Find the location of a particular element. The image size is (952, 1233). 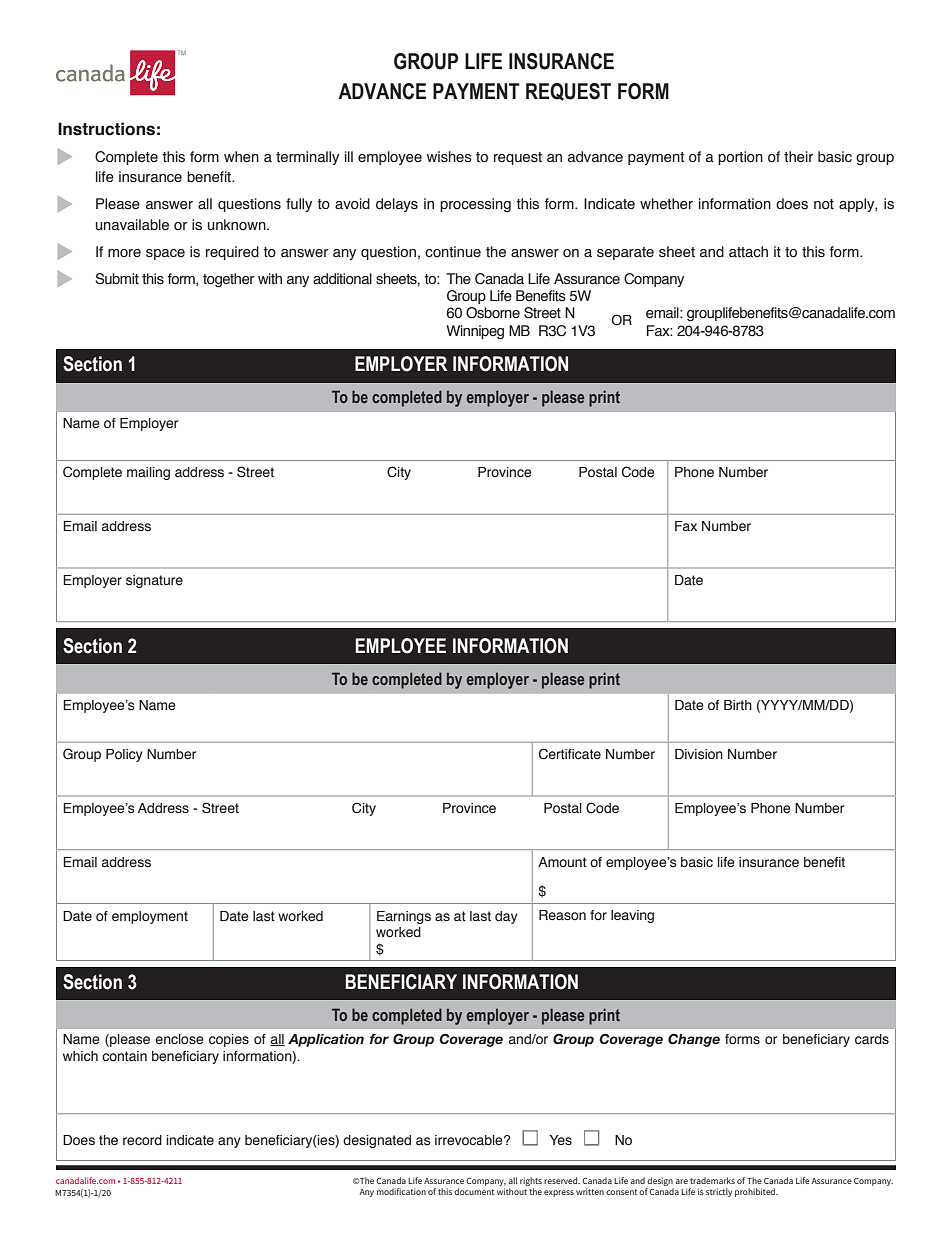

Certificate is located at coordinates (570, 754).
